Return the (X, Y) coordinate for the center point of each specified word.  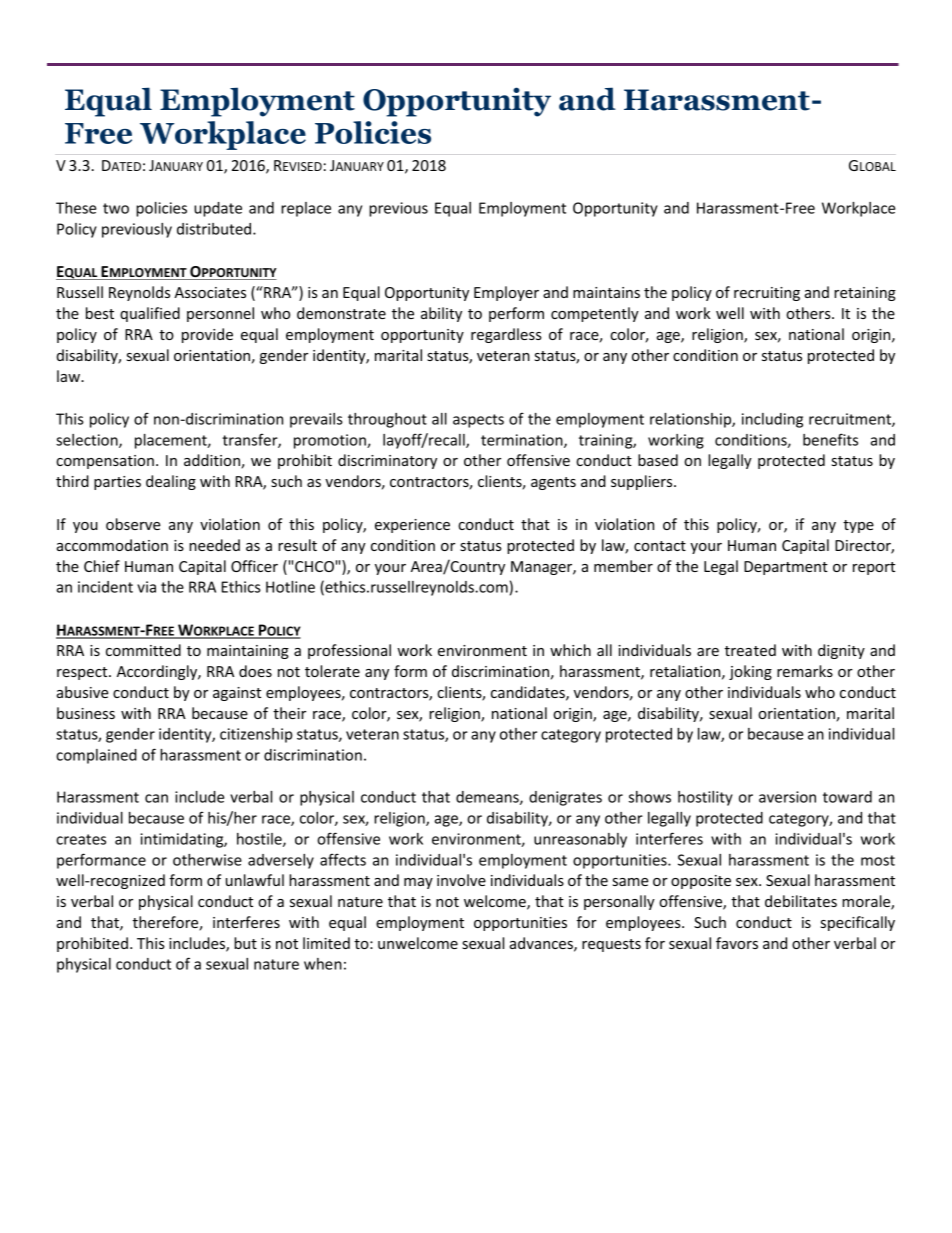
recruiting (767, 294)
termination (523, 441)
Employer (506, 293)
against (237, 694)
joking (750, 672)
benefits (830, 439)
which (570, 650)
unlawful (255, 880)
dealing (171, 482)
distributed (215, 229)
